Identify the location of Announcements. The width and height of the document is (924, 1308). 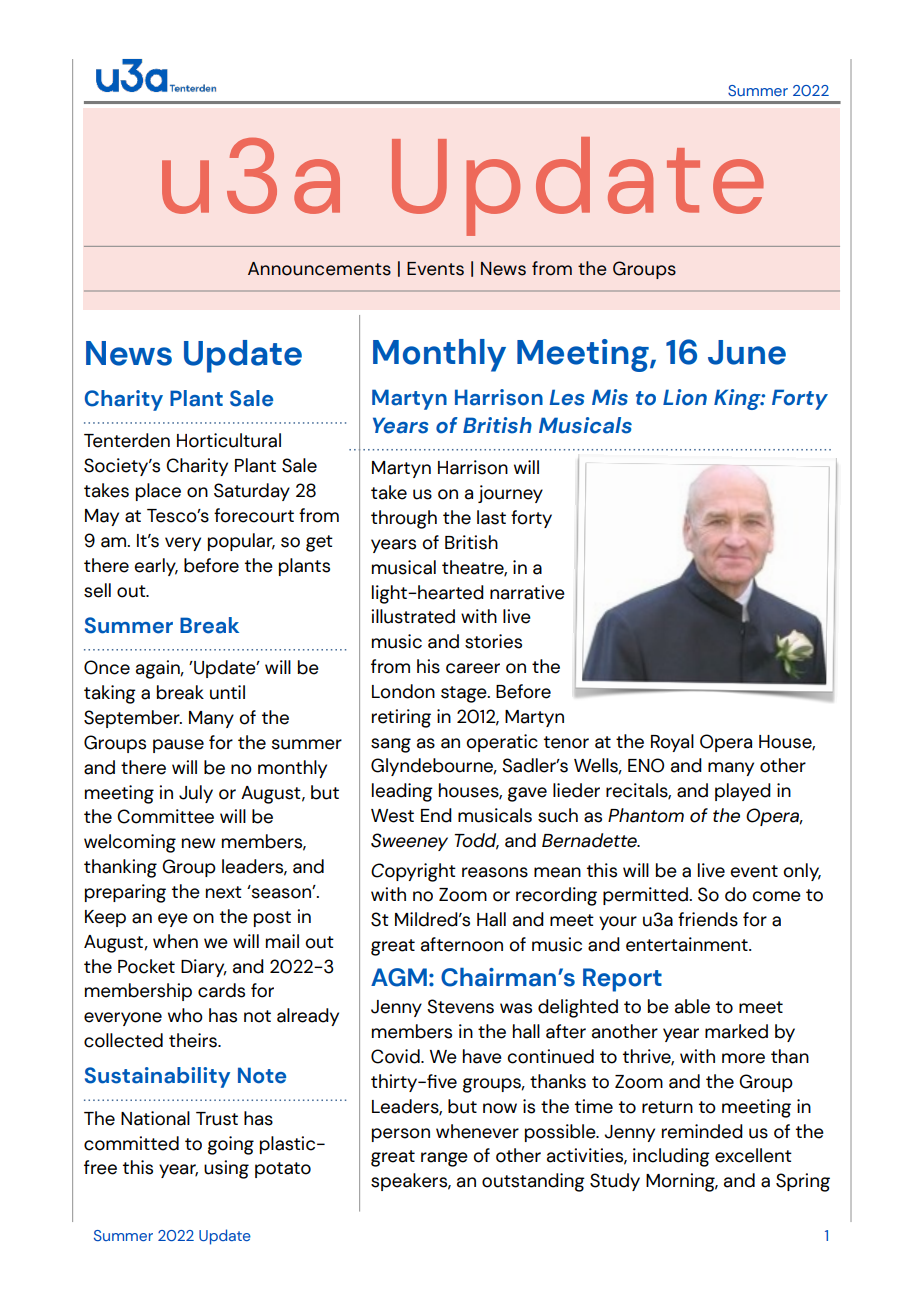
(319, 269).
